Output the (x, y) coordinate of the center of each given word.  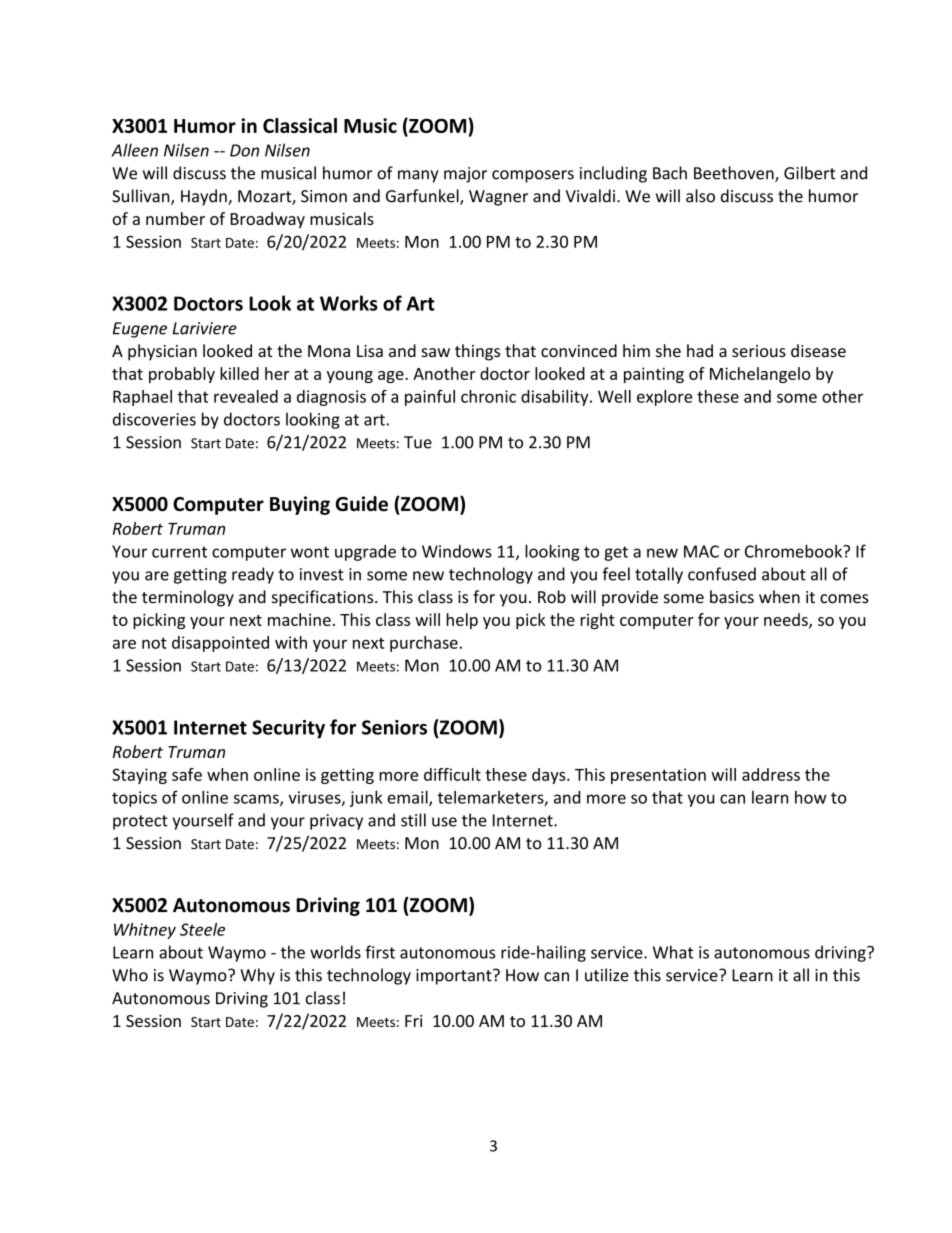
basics (732, 597)
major (465, 175)
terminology (188, 598)
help (462, 621)
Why (257, 976)
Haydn (205, 197)
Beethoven (735, 174)
